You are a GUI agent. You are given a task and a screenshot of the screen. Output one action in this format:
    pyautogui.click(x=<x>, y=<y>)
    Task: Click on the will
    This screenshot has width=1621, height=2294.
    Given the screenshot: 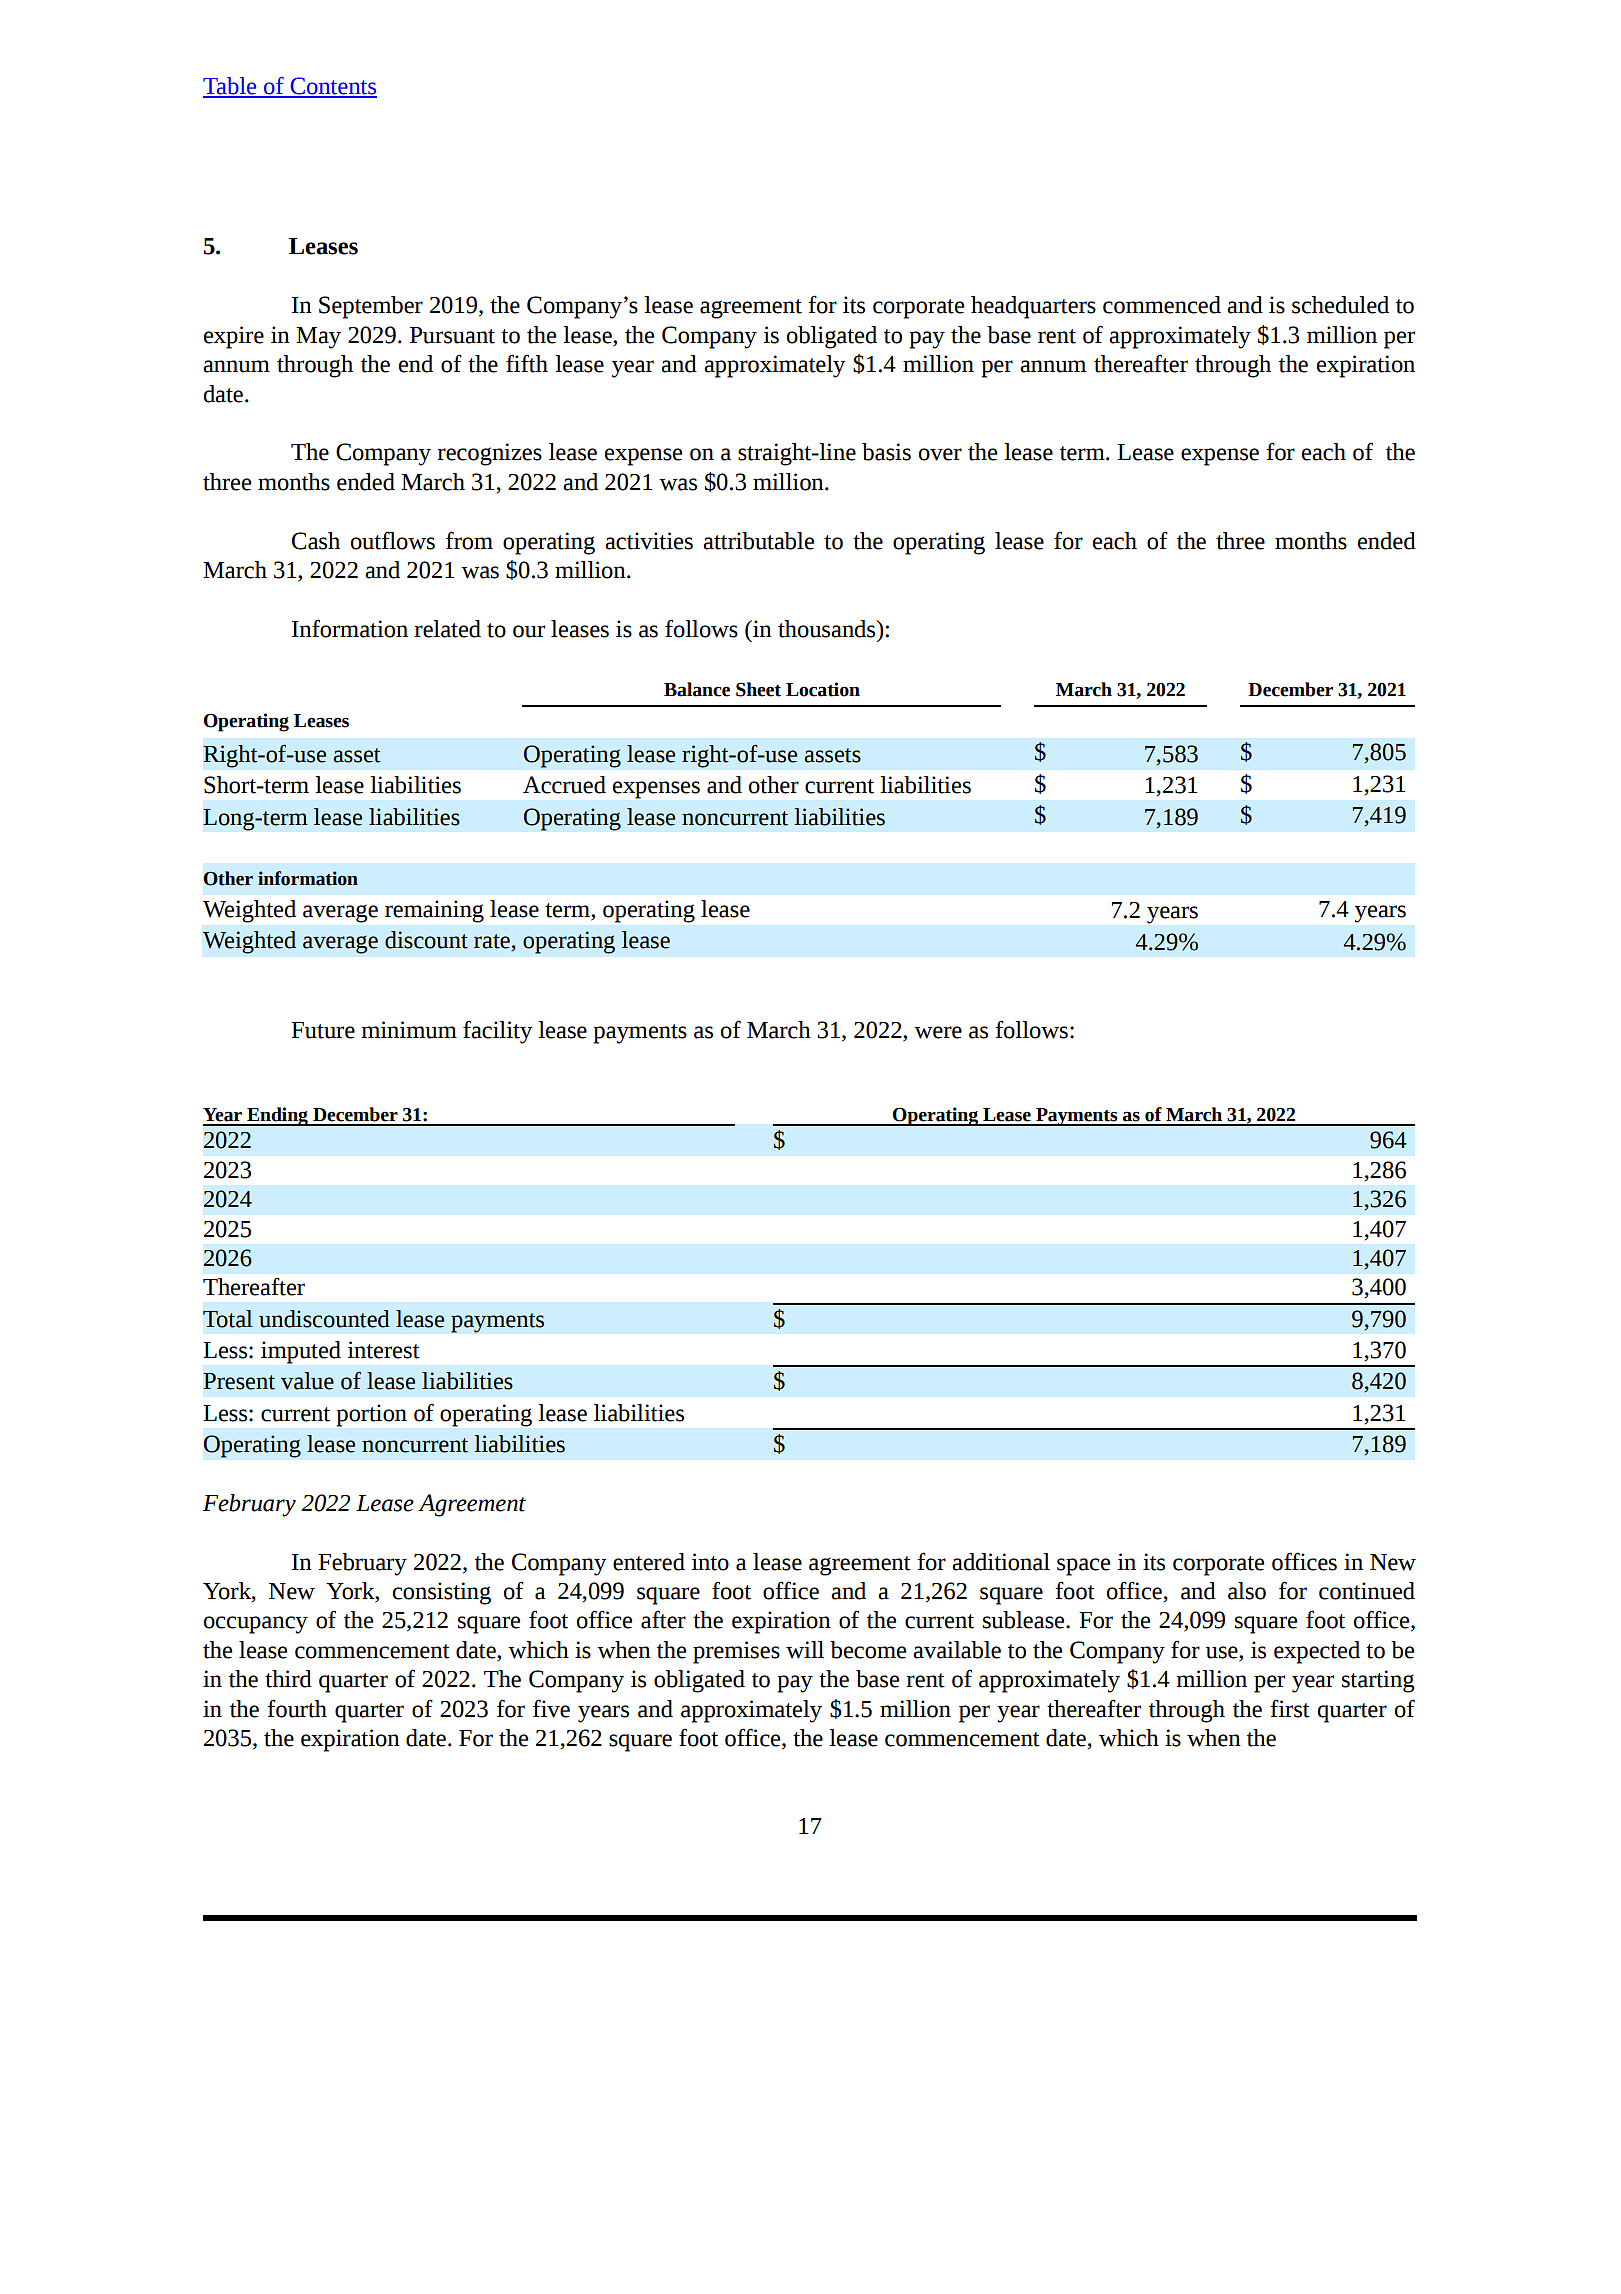 What is the action you would take?
    pyautogui.click(x=805, y=1650)
